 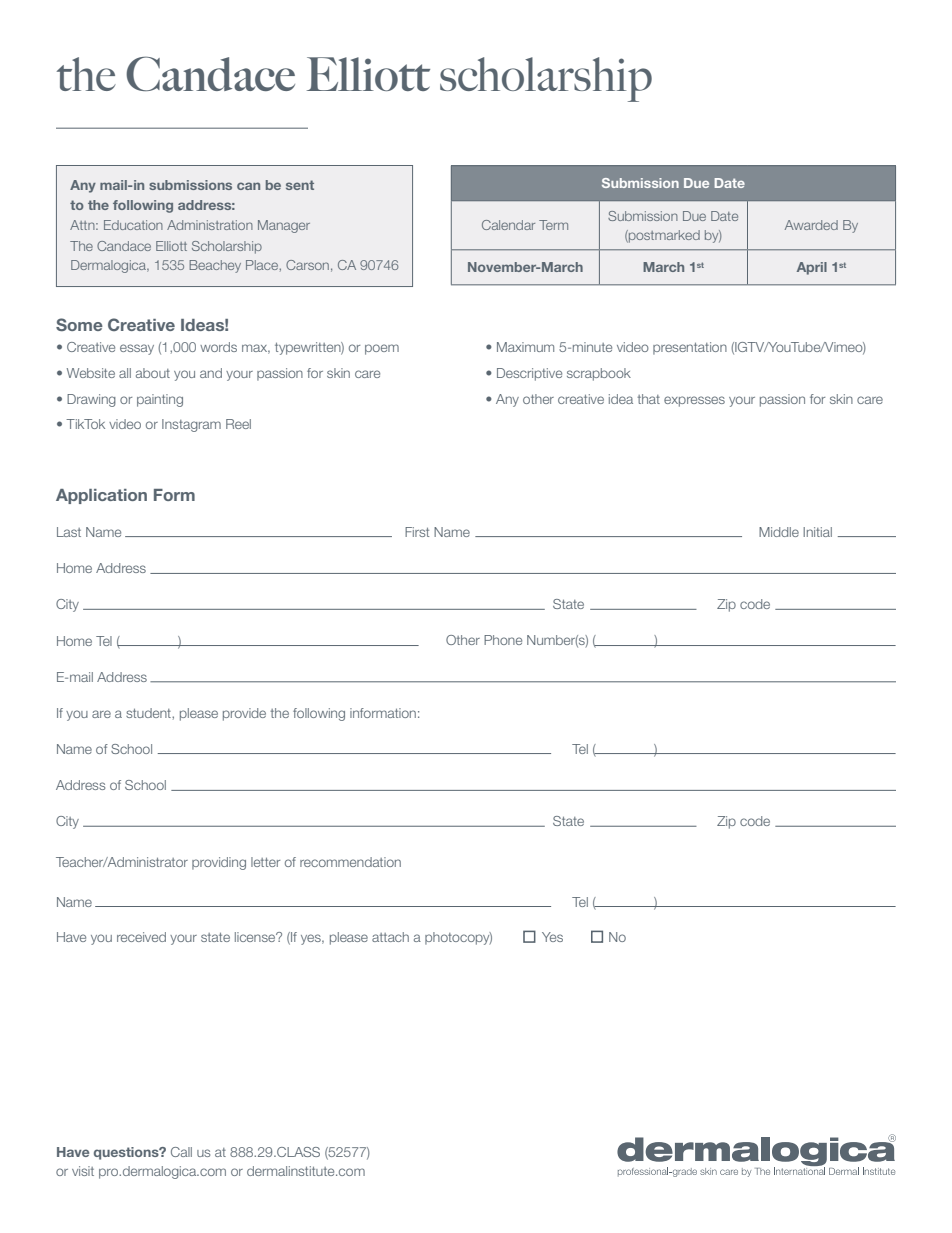 What do you see at coordinates (812, 268) in the screenshot?
I see `April` at bounding box center [812, 268].
